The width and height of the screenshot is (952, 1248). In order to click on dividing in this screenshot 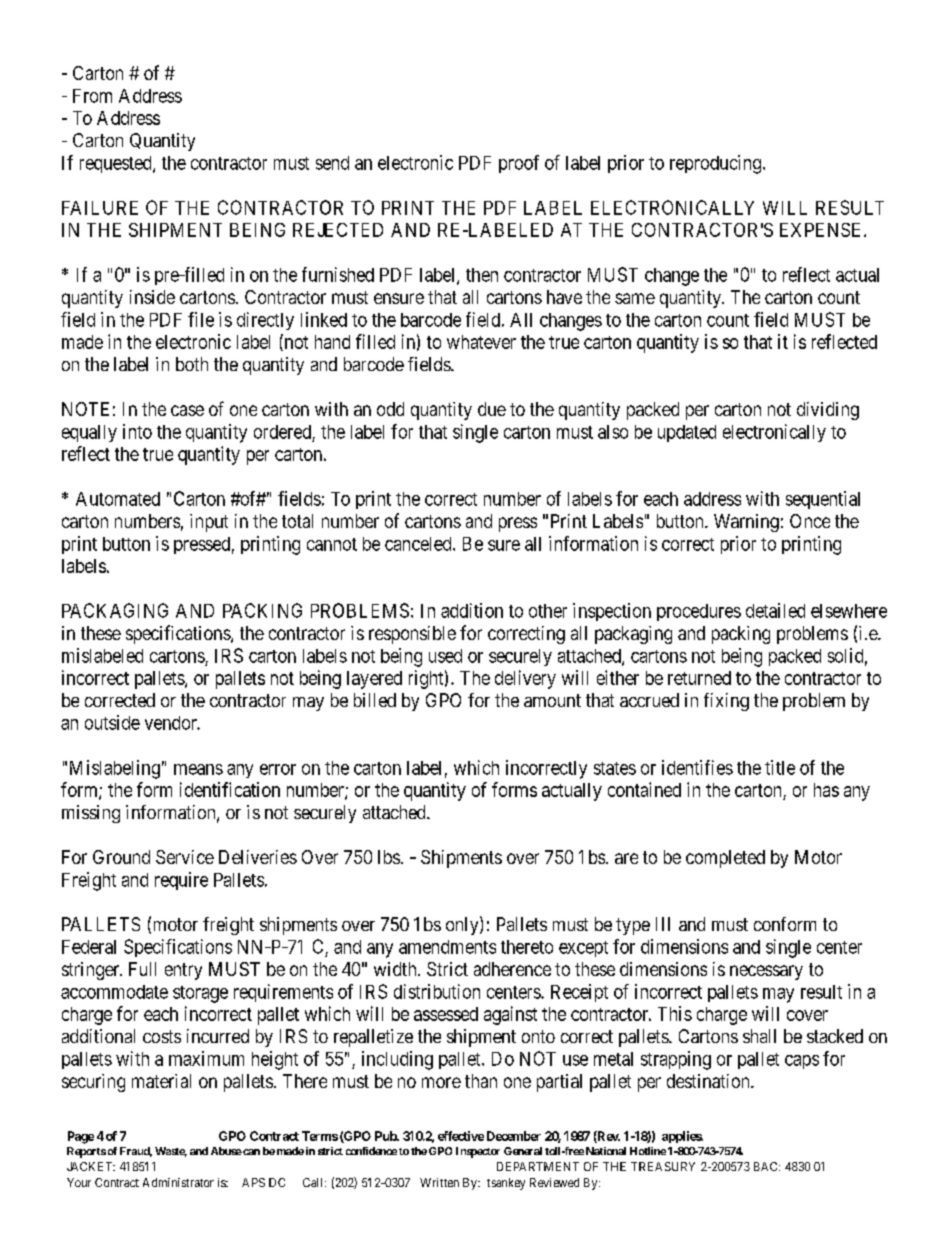, I will do `click(828, 411)`.
